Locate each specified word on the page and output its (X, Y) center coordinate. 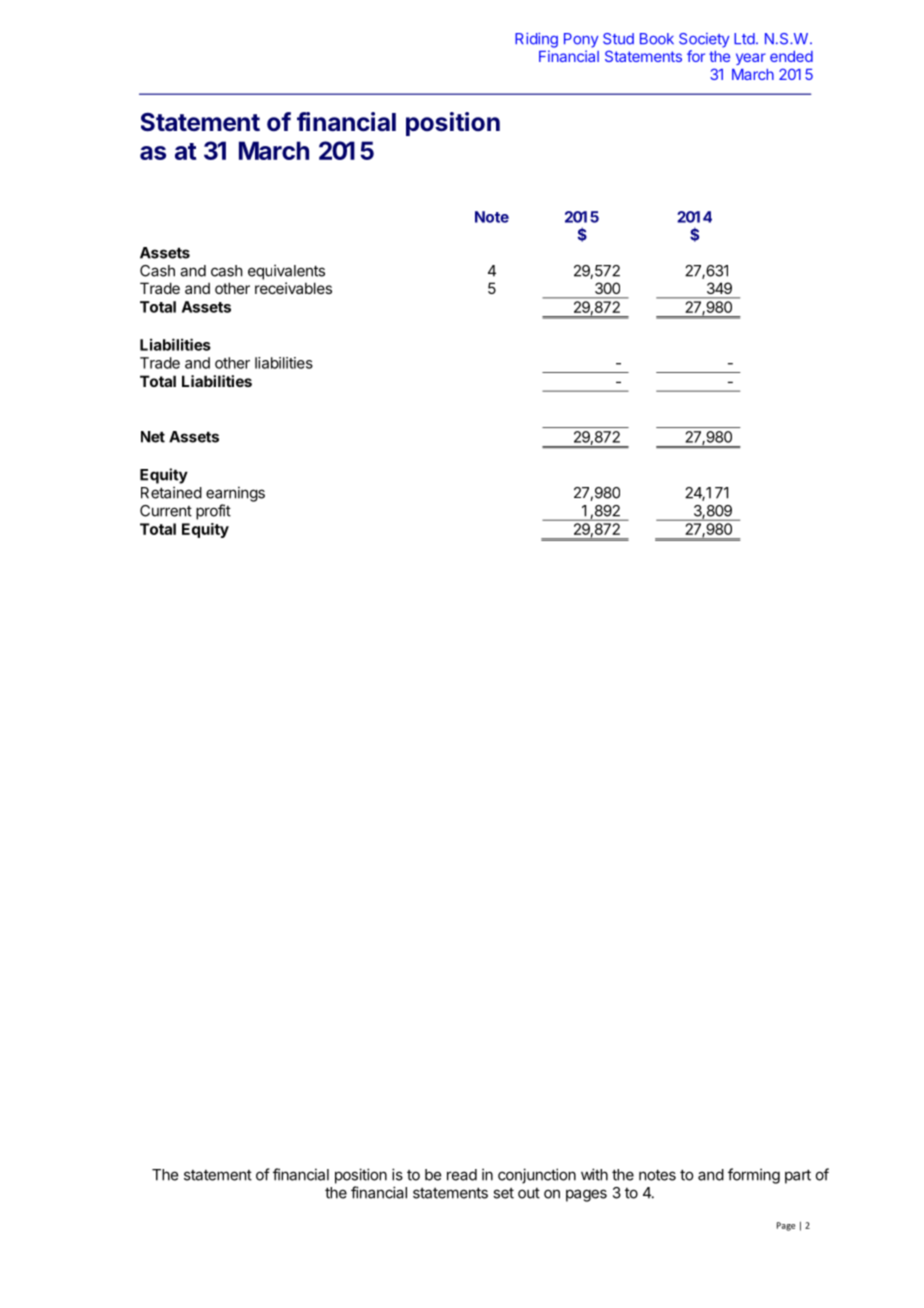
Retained (171, 492)
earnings (235, 494)
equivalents (286, 272)
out (529, 1193)
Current (166, 511)
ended (791, 56)
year (751, 59)
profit (213, 512)
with (594, 1174)
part (798, 1176)
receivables (293, 288)
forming (754, 1176)
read (462, 1175)
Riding (536, 40)
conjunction (537, 1176)
